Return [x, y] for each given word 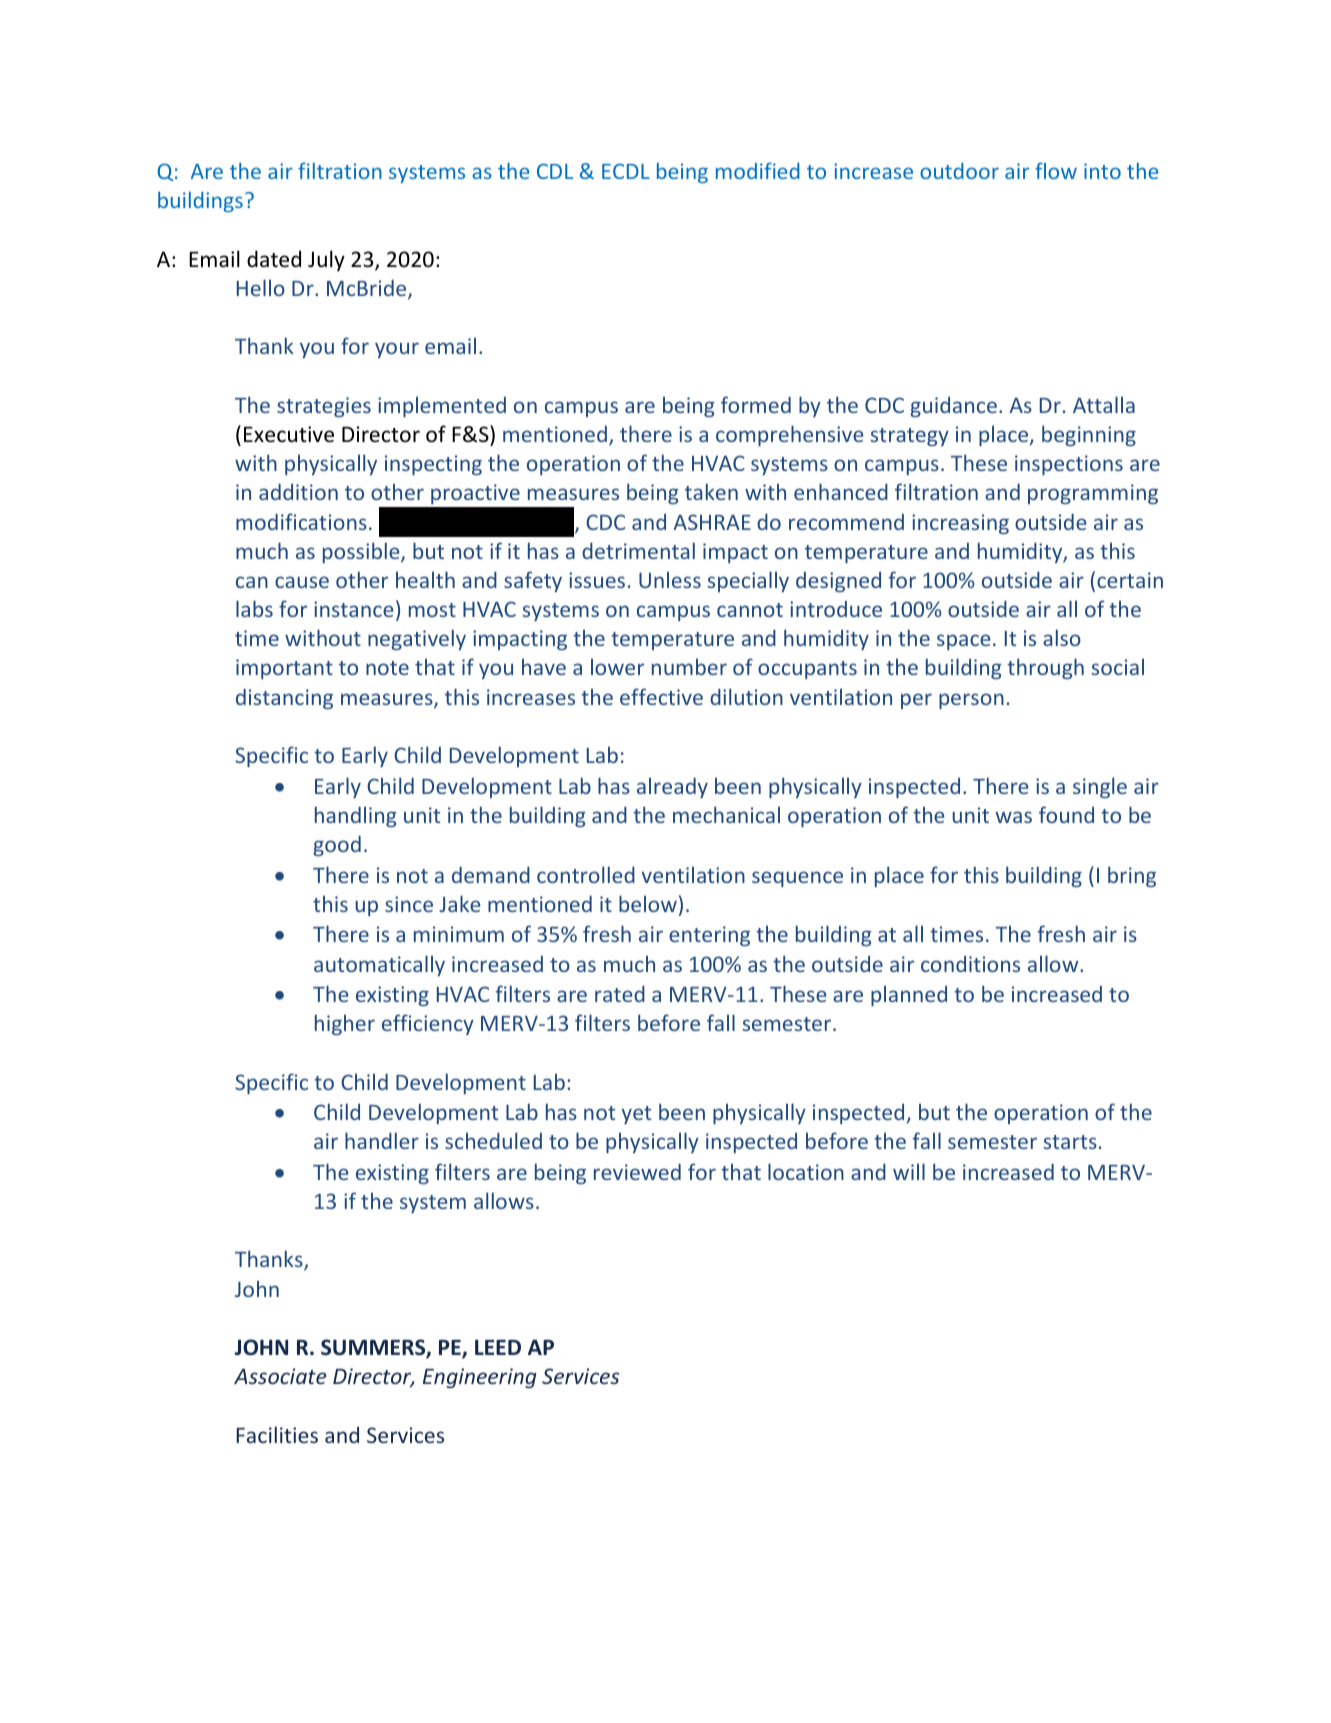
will [909, 1171]
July [326, 261]
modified [758, 170]
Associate [280, 1376]
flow [1056, 170]
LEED [498, 1347]
